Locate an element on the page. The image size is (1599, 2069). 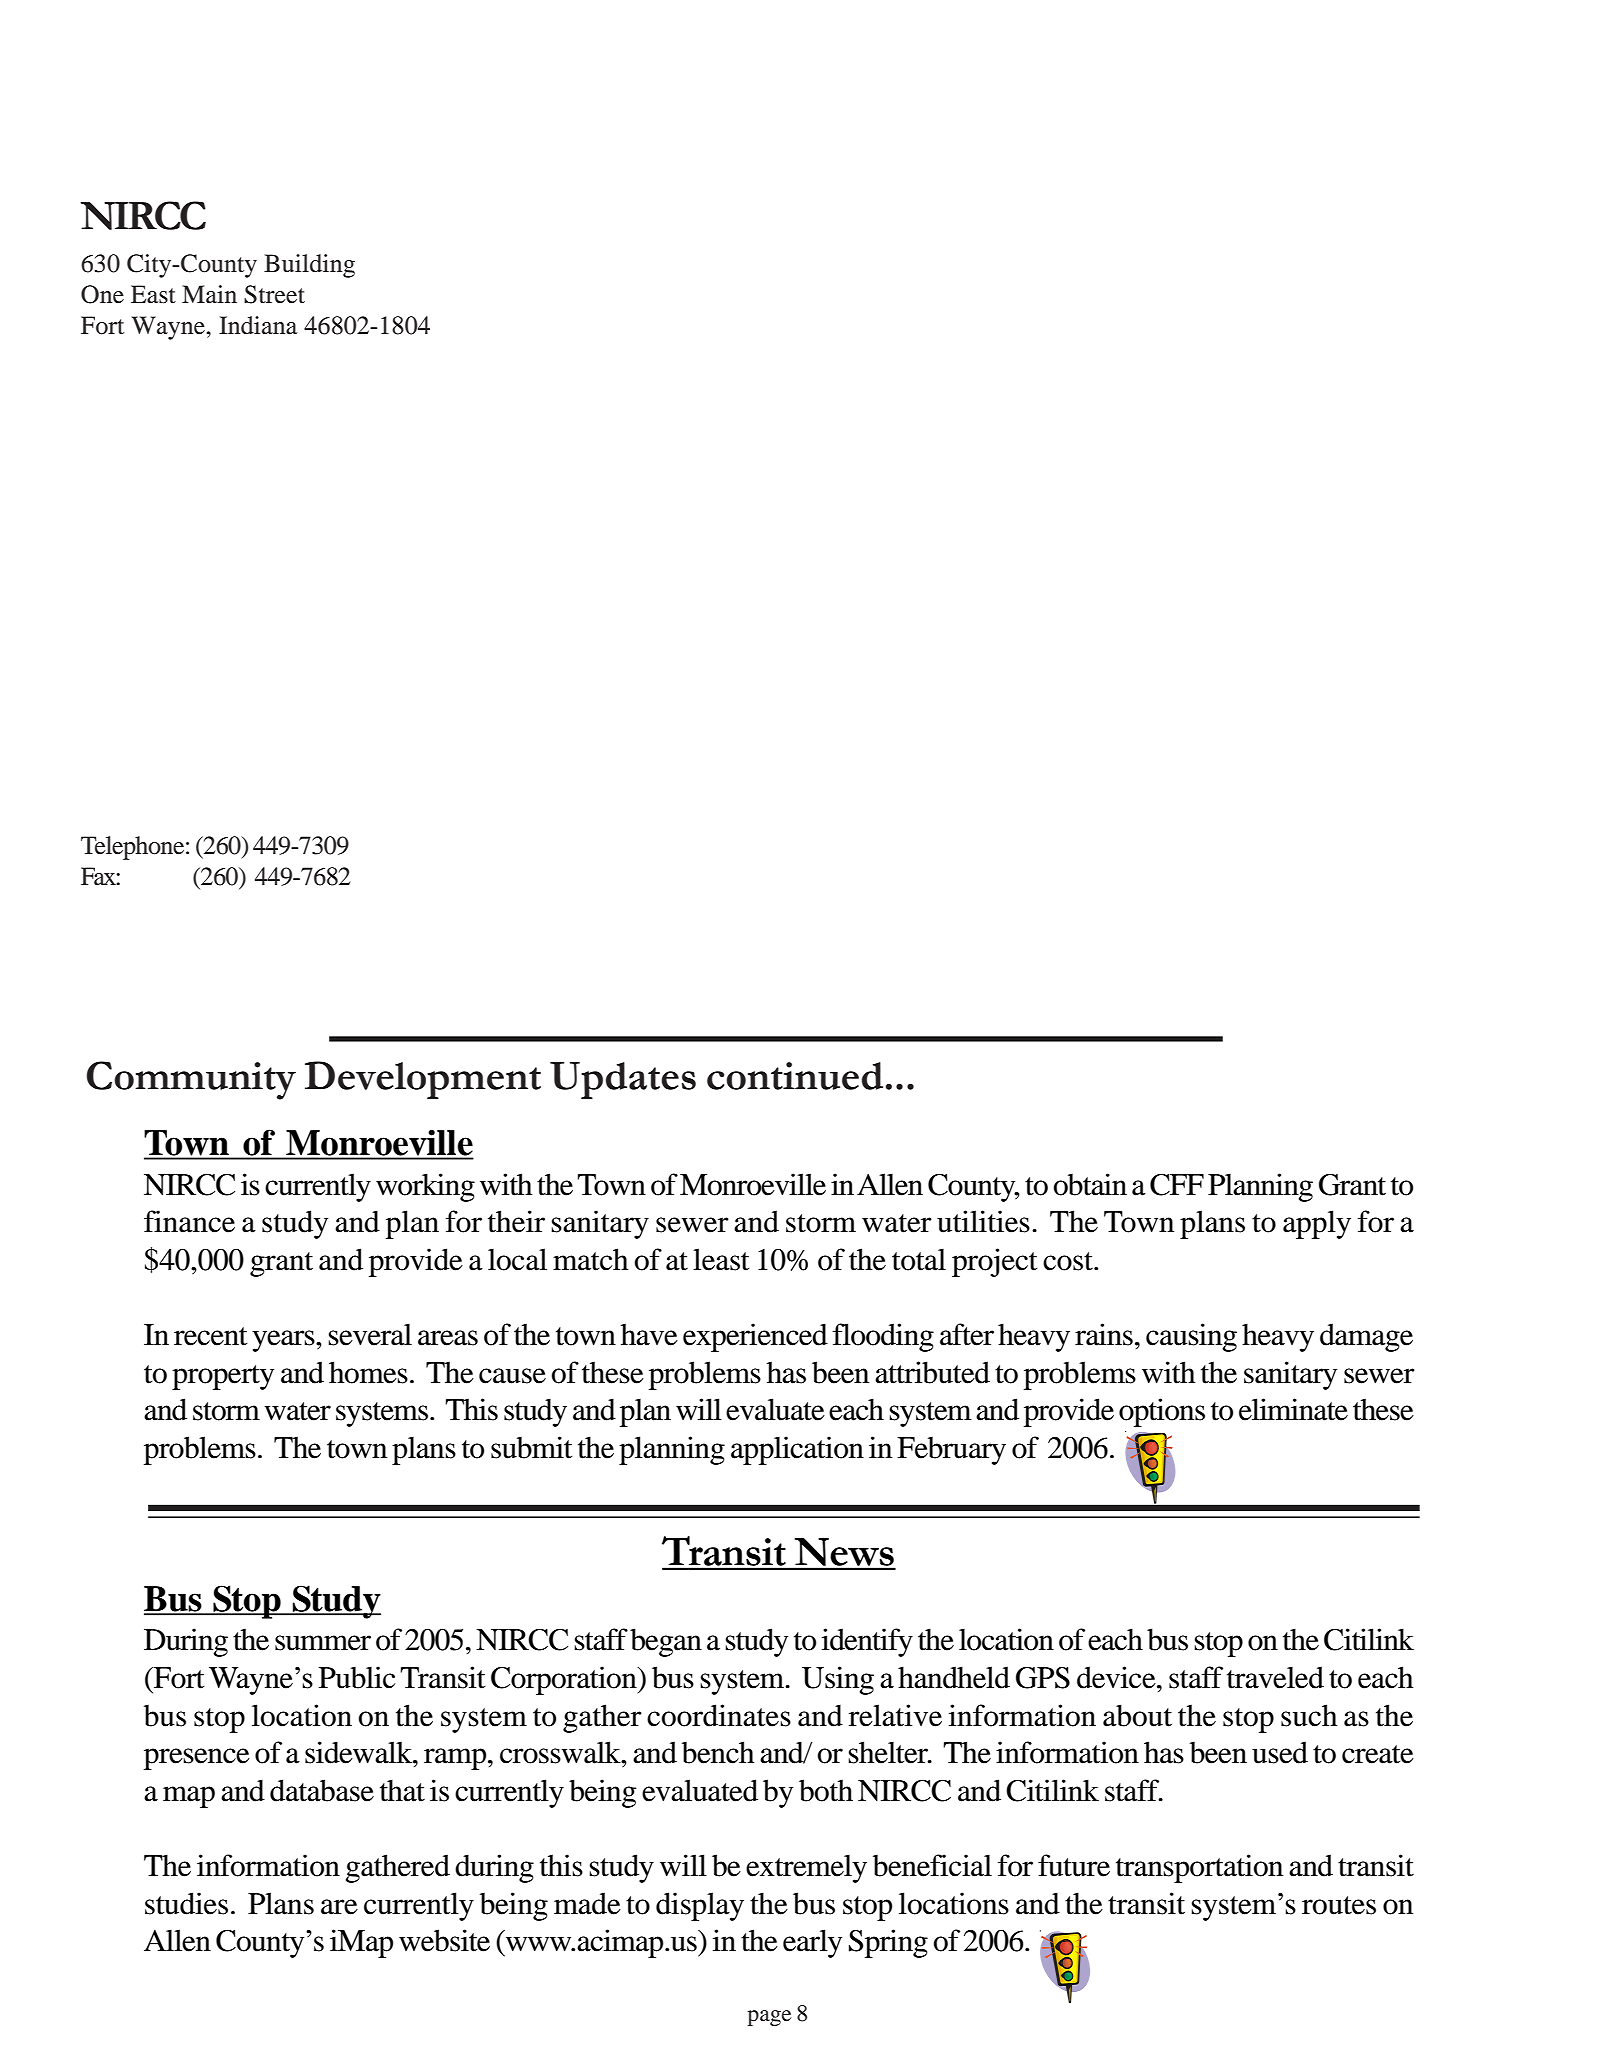
Building is located at coordinates (309, 266).
